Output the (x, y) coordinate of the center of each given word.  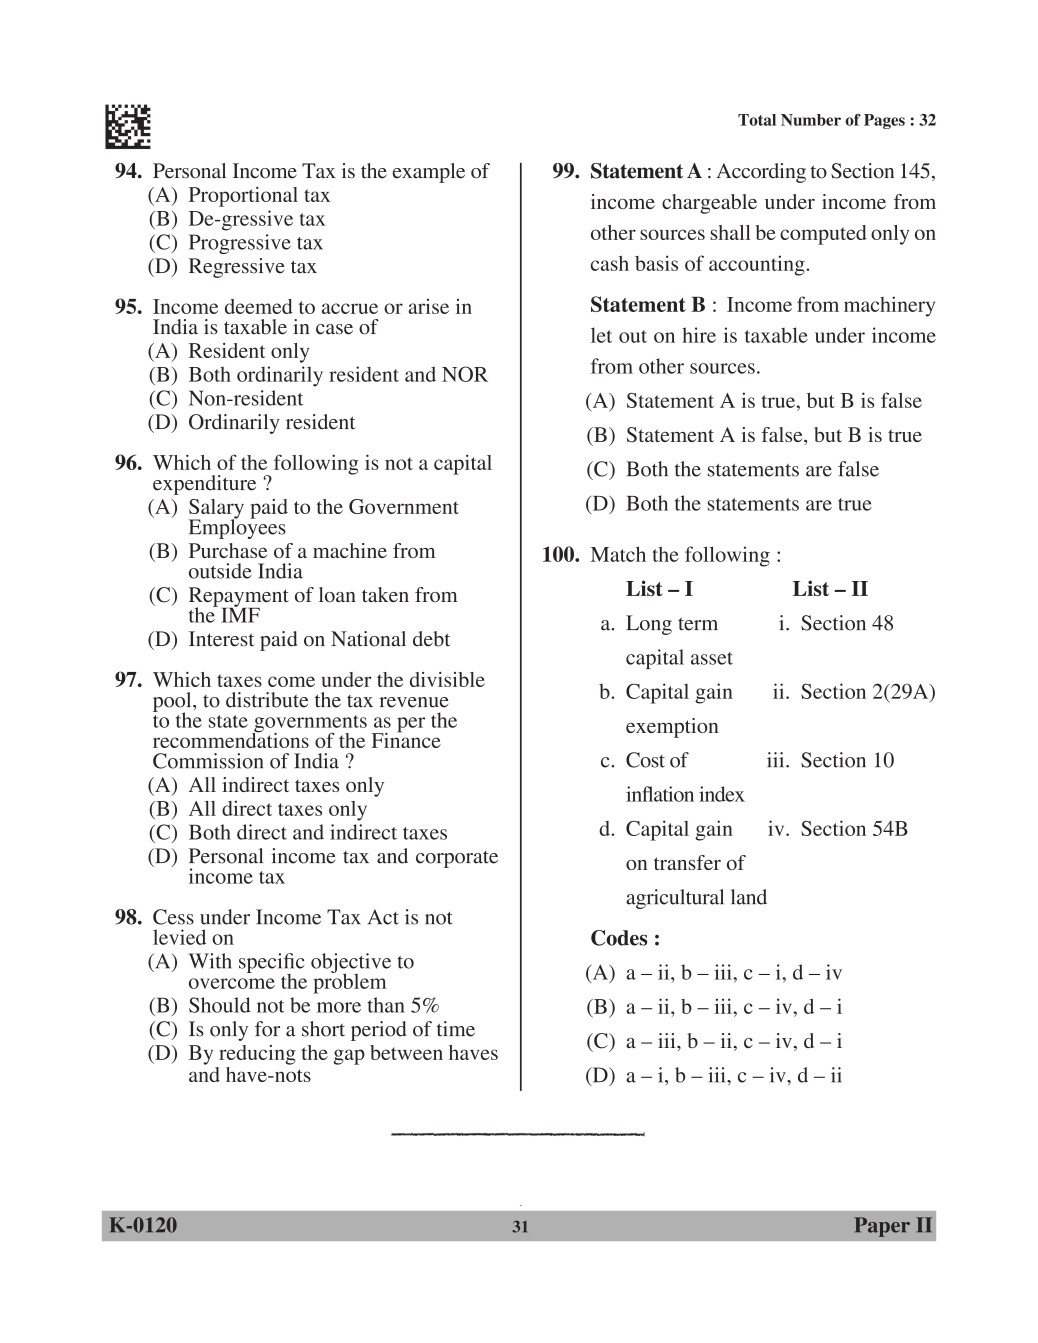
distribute (267, 700)
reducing (257, 1055)
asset (712, 658)
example (429, 173)
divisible (447, 679)
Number (811, 120)
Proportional (243, 197)
